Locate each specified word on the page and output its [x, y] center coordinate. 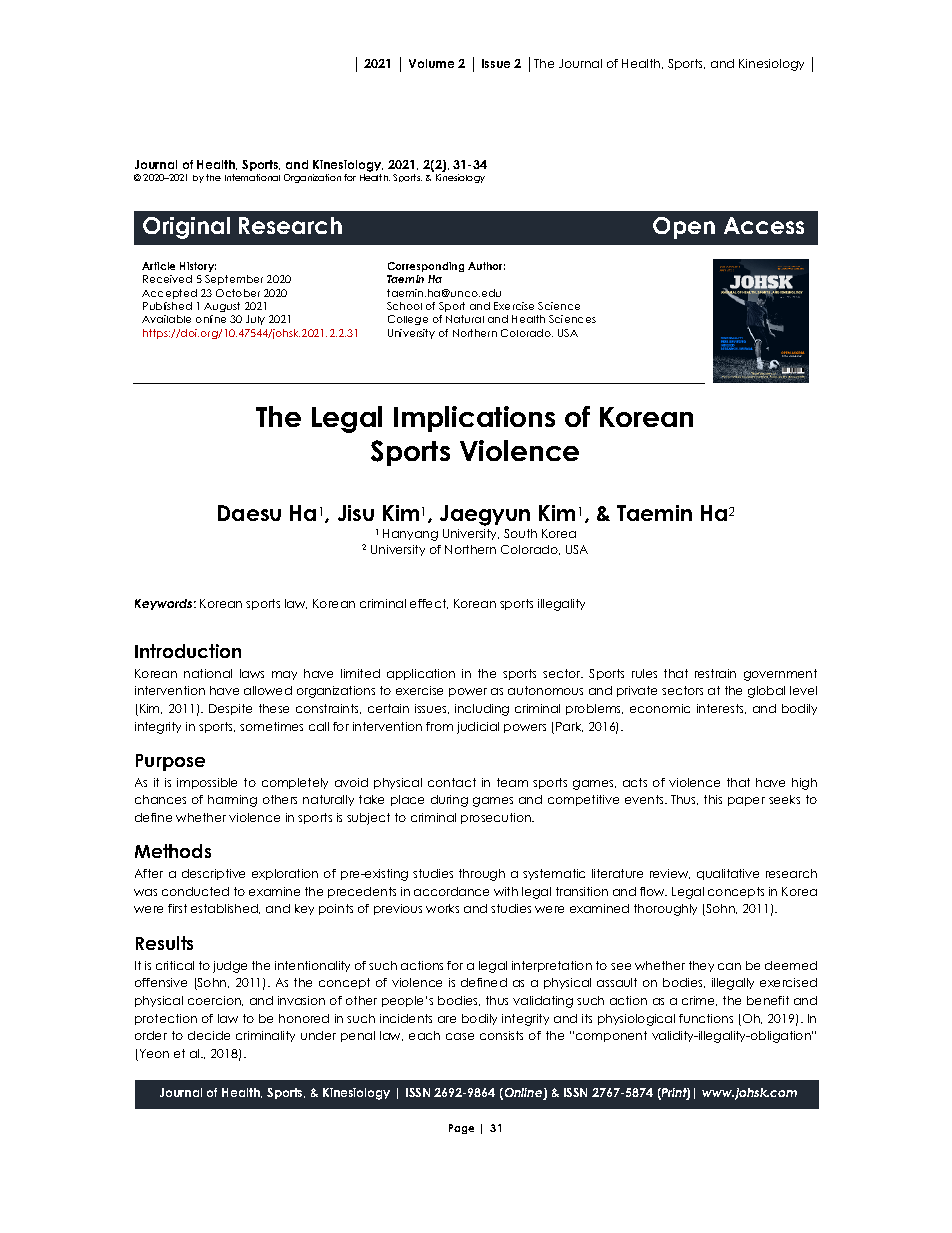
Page [461, 1129]
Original [186, 228]
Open [684, 228]
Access [764, 225]
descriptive [213, 874]
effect [429, 604]
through [482, 875]
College [408, 320]
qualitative [728, 874]
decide [209, 1035]
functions [706, 1018]
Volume [431, 63]
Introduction [188, 651]
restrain [715, 673]
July [255, 320]
